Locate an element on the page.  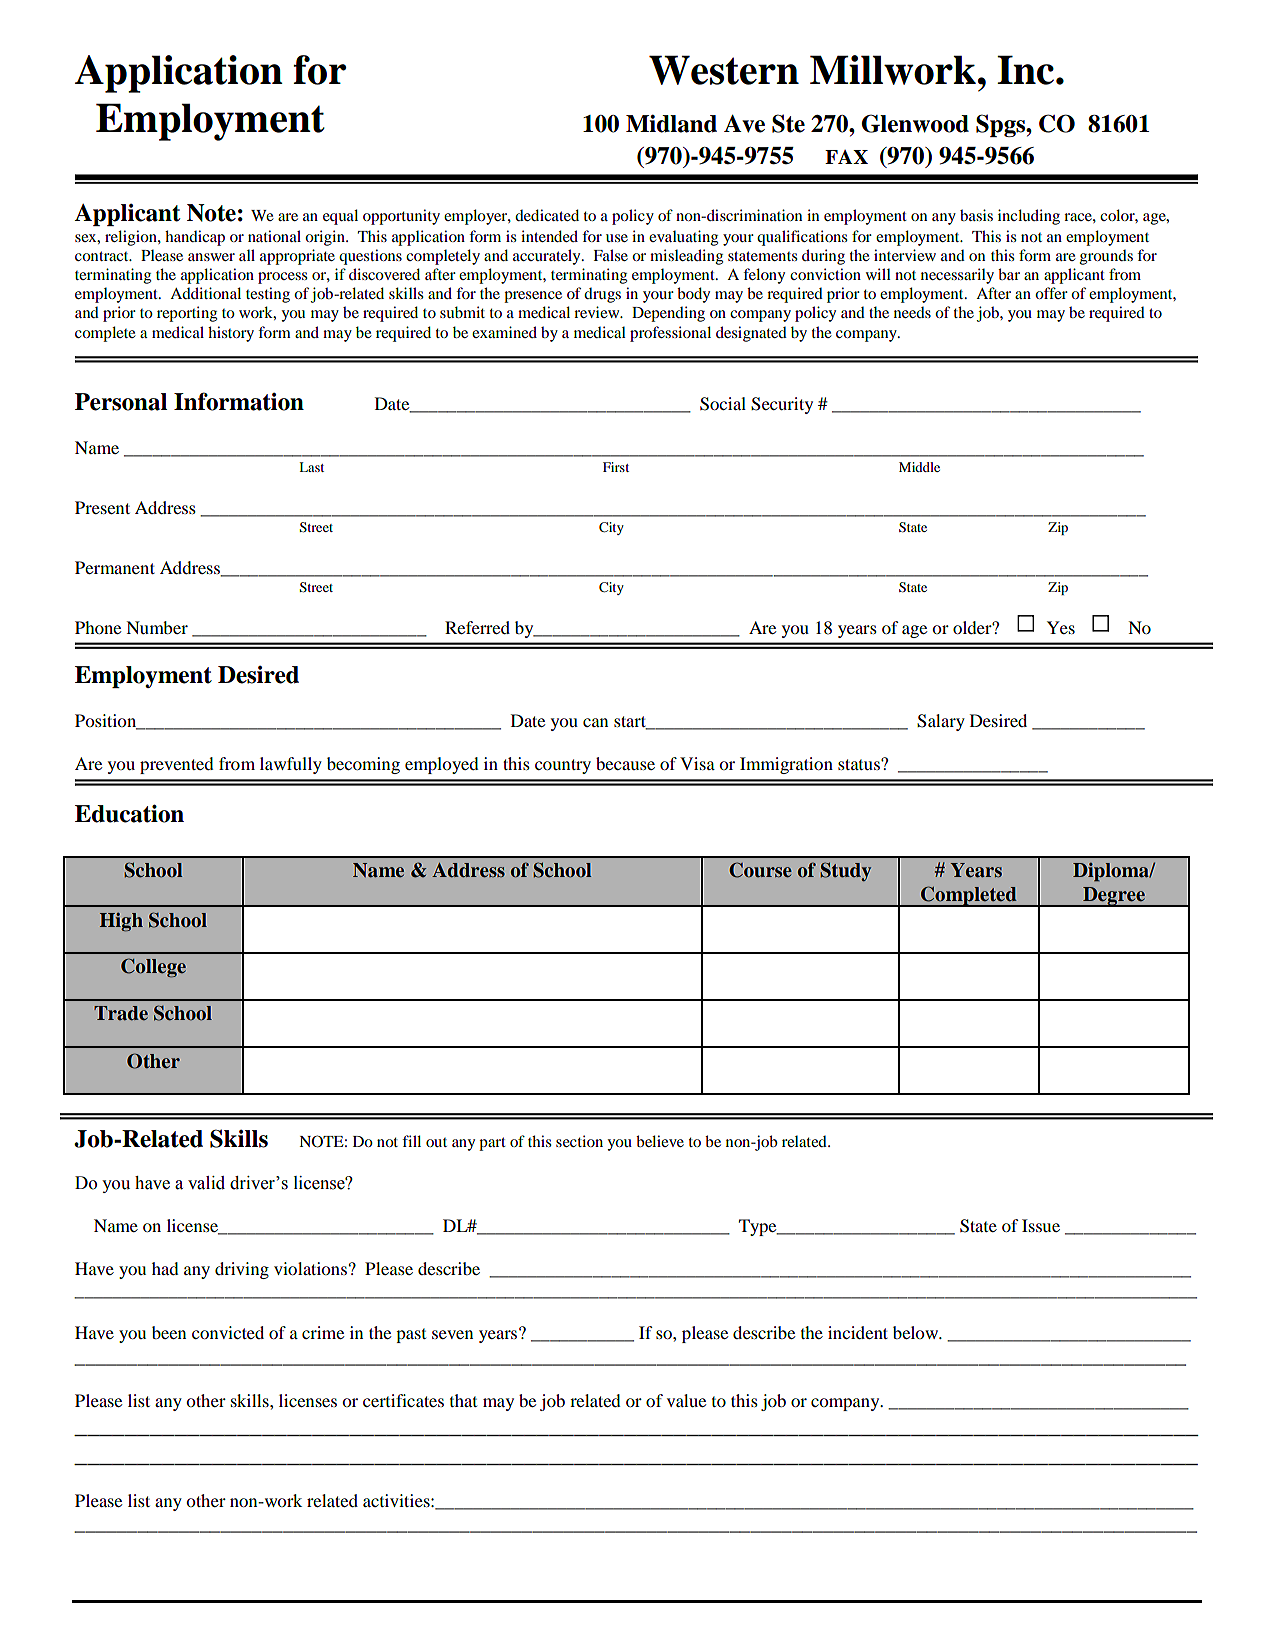
because is located at coordinates (625, 763).
